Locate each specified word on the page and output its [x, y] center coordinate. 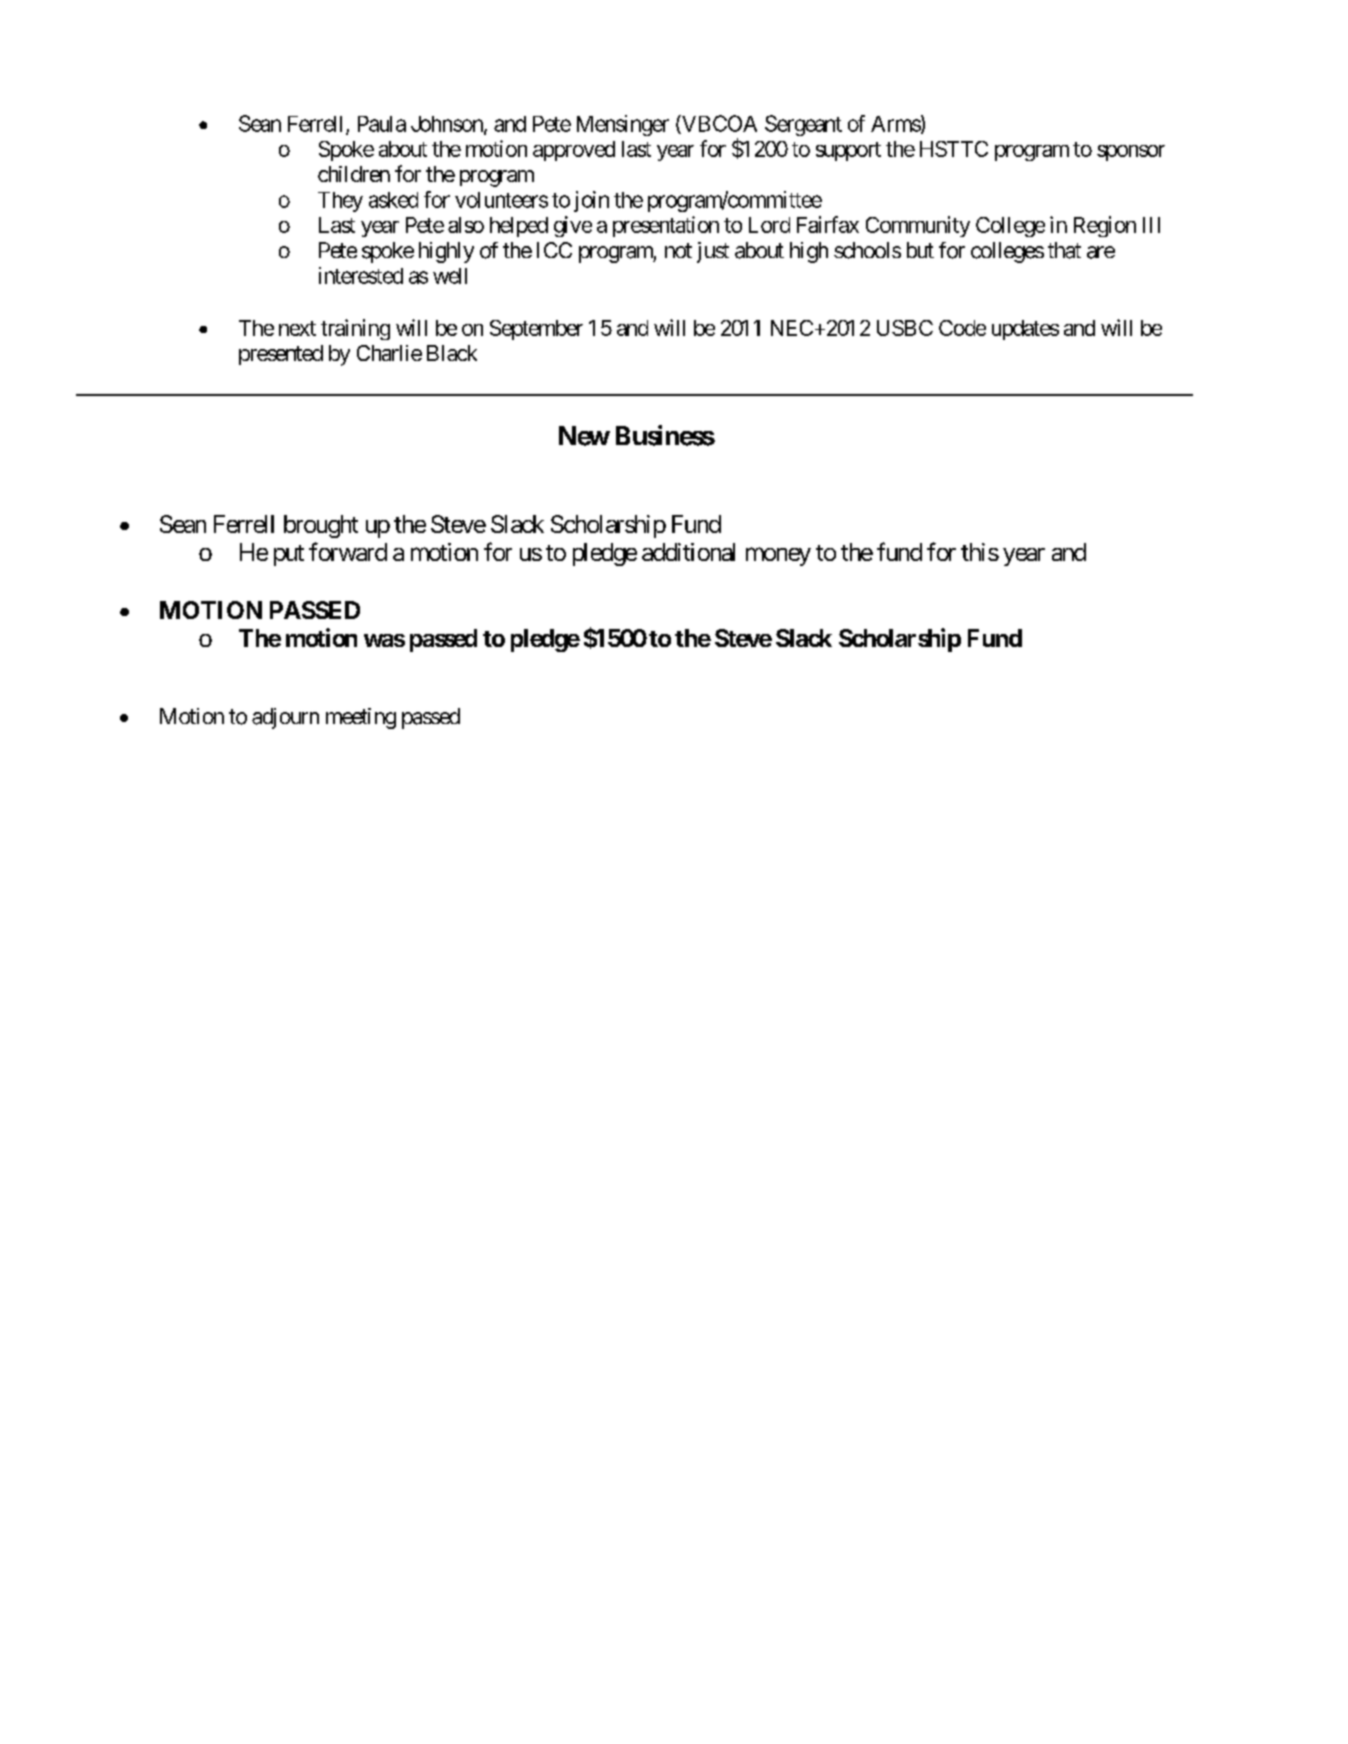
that [1064, 250]
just [713, 252]
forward [348, 551]
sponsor [1131, 153]
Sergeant [803, 125]
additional [688, 552]
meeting [361, 718]
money [778, 556]
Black [452, 353]
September [536, 330]
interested [361, 275]
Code [962, 328]
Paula [382, 124]
